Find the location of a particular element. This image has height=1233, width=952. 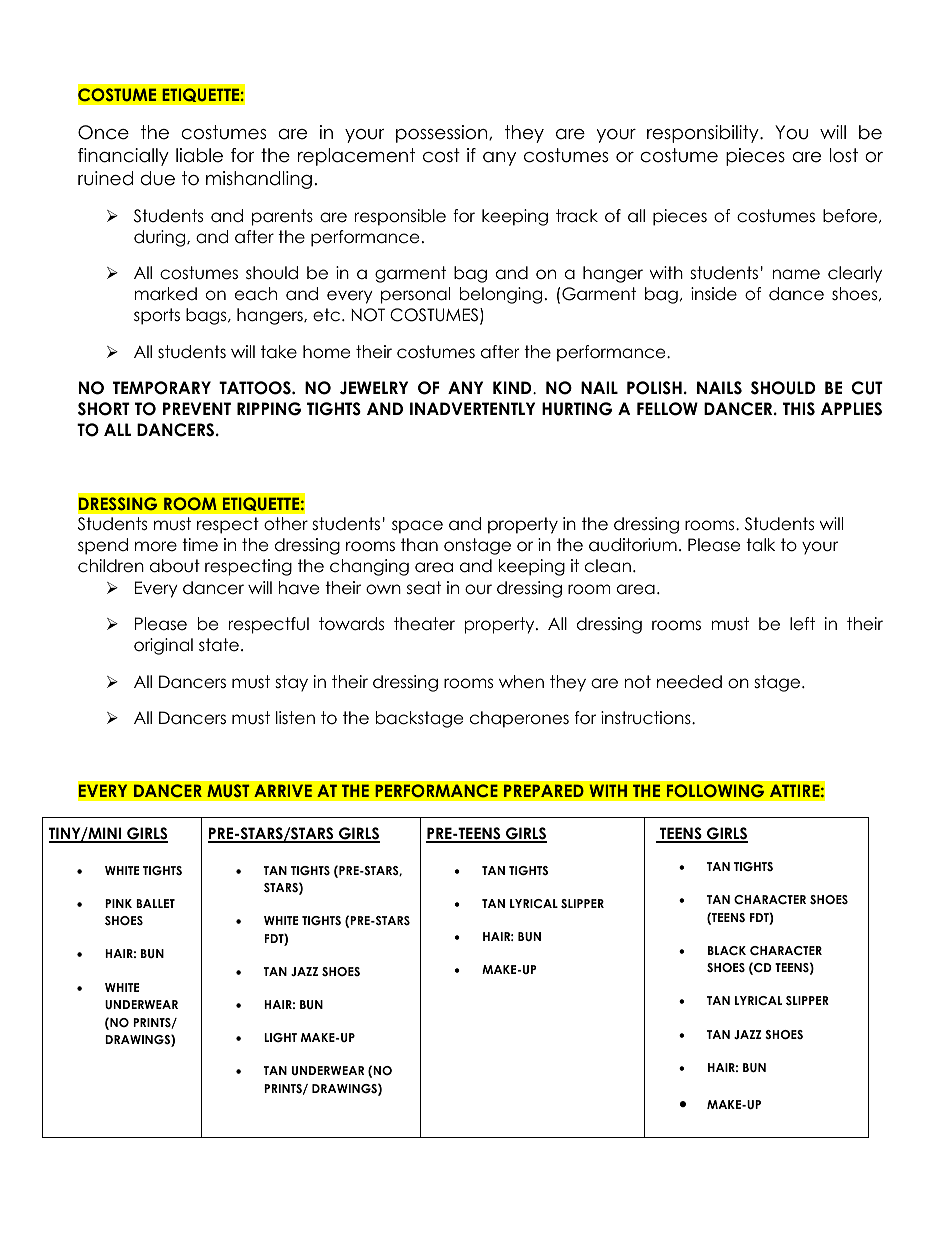

KIND is located at coordinates (513, 387).
